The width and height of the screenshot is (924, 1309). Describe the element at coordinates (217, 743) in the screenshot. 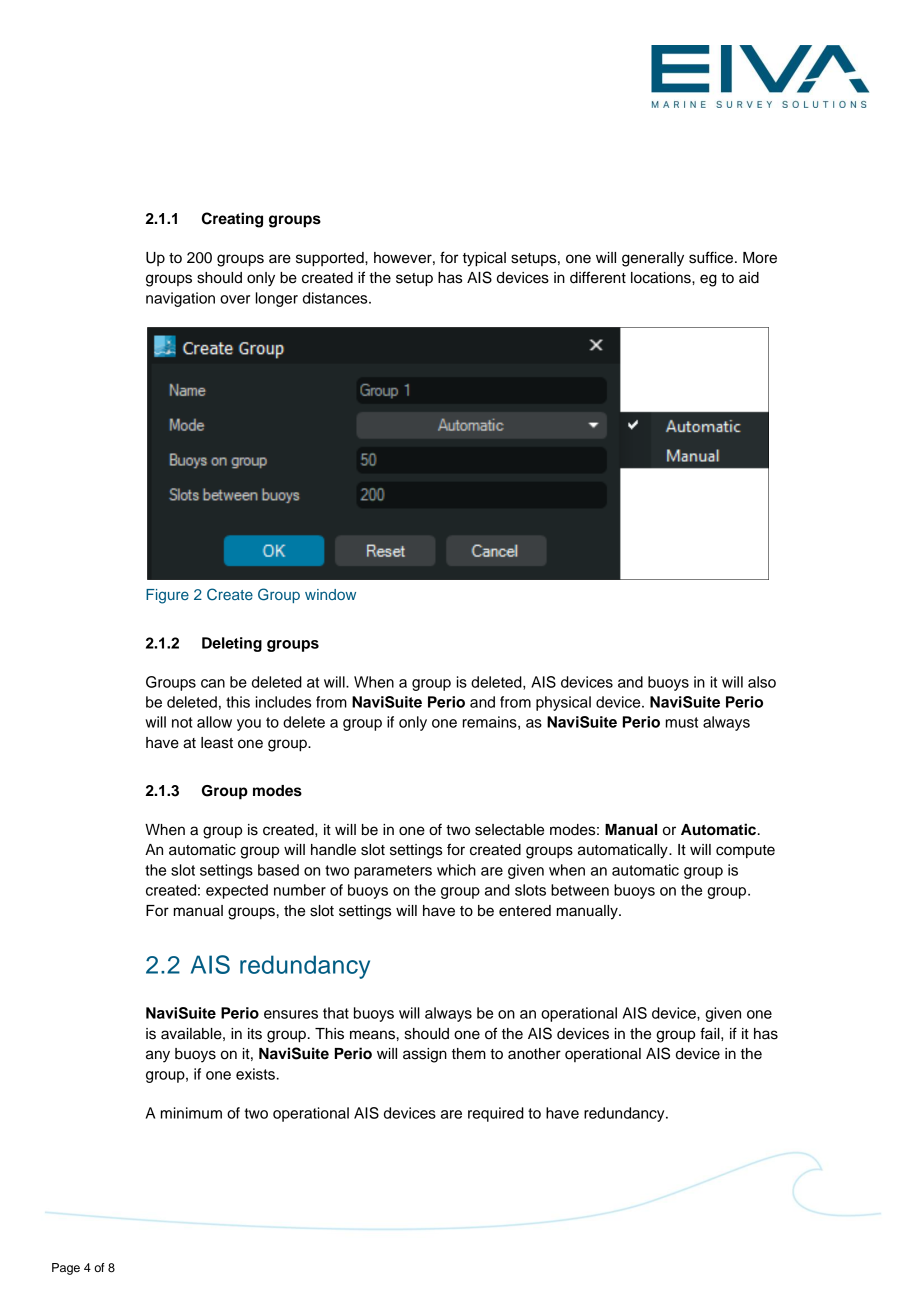

I see `least` at that location.
